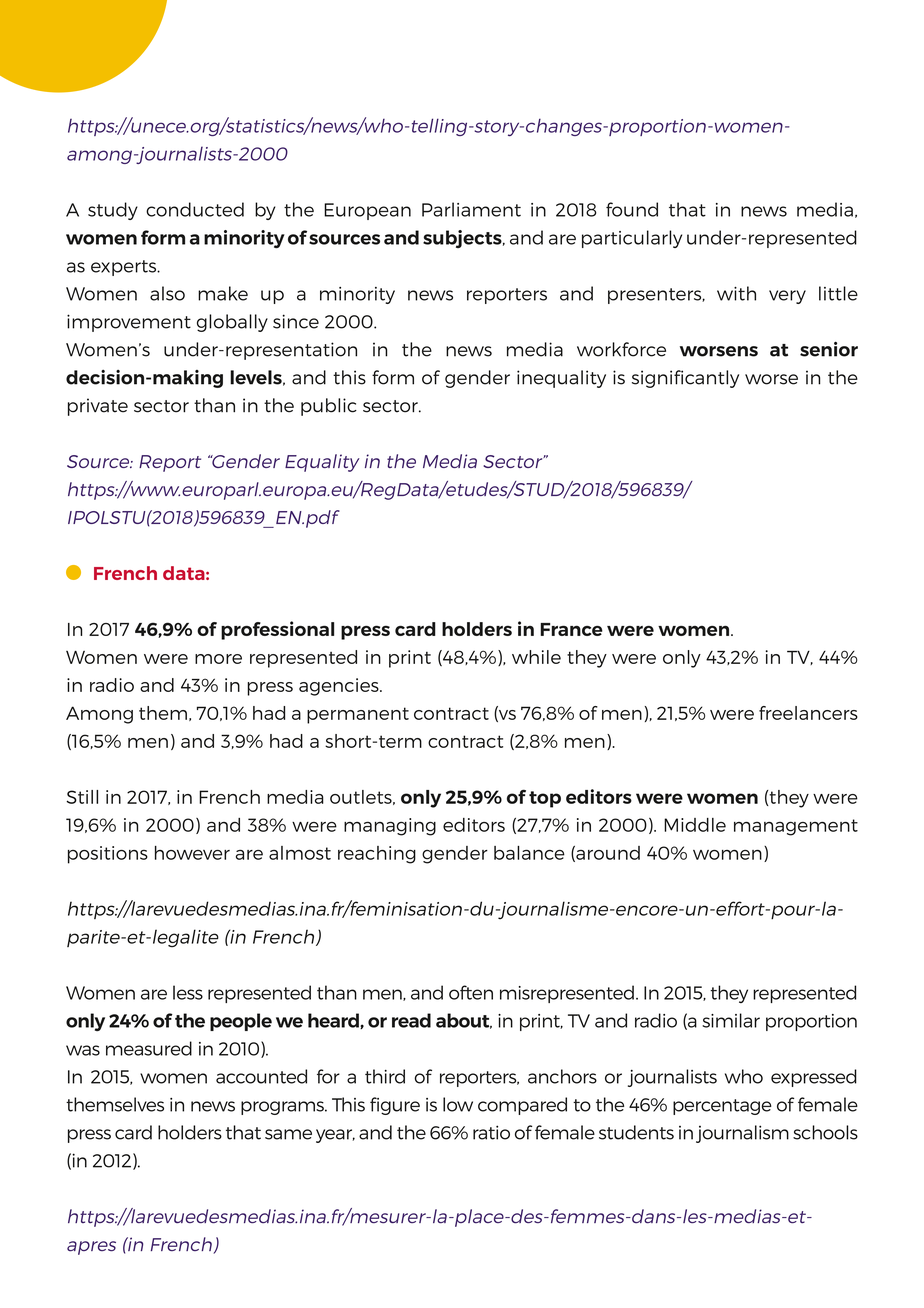  I want to click on conducted, so click(195, 209).
